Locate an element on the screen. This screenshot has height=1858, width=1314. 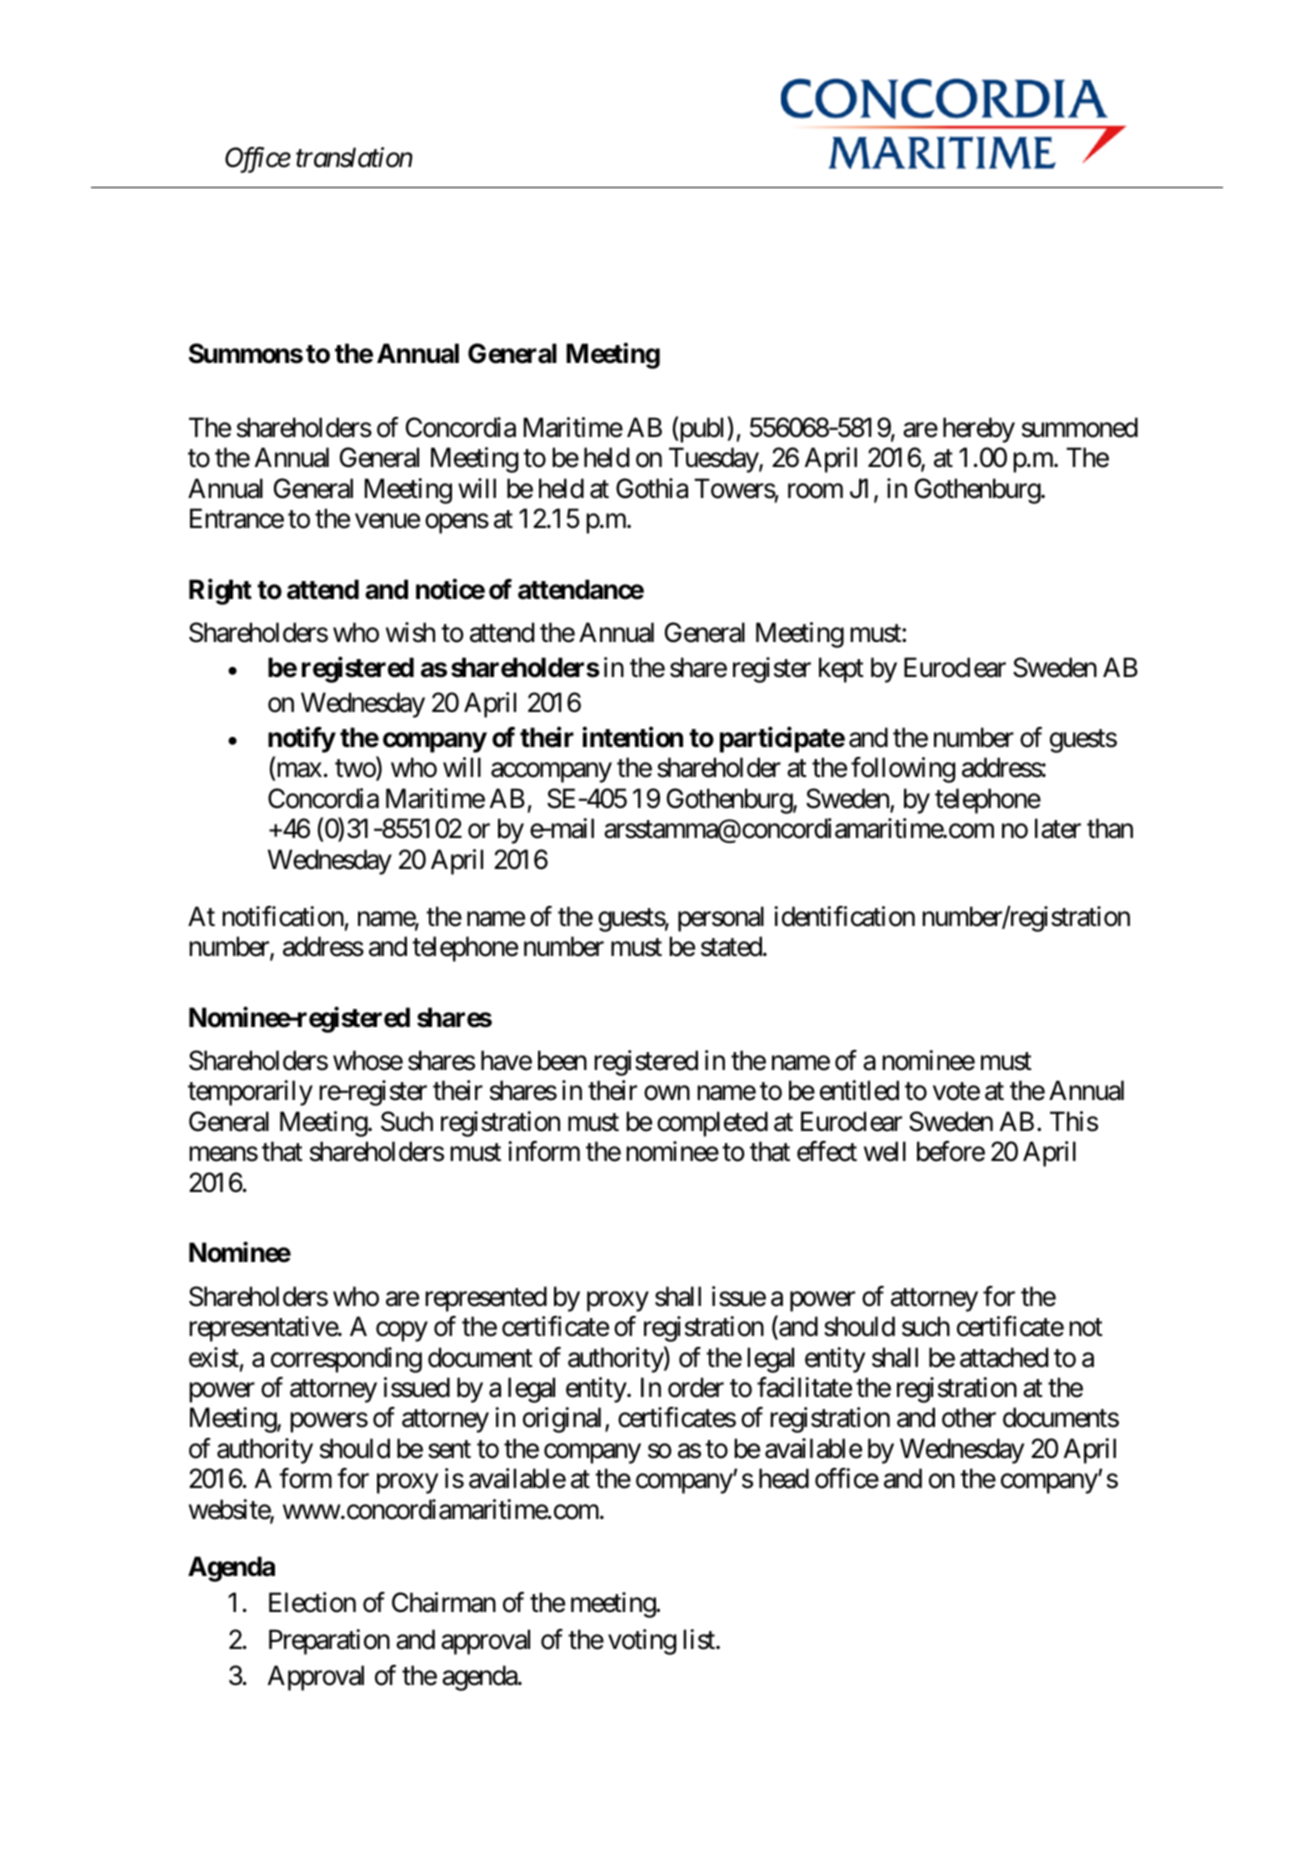
room is located at coordinates (815, 491).
